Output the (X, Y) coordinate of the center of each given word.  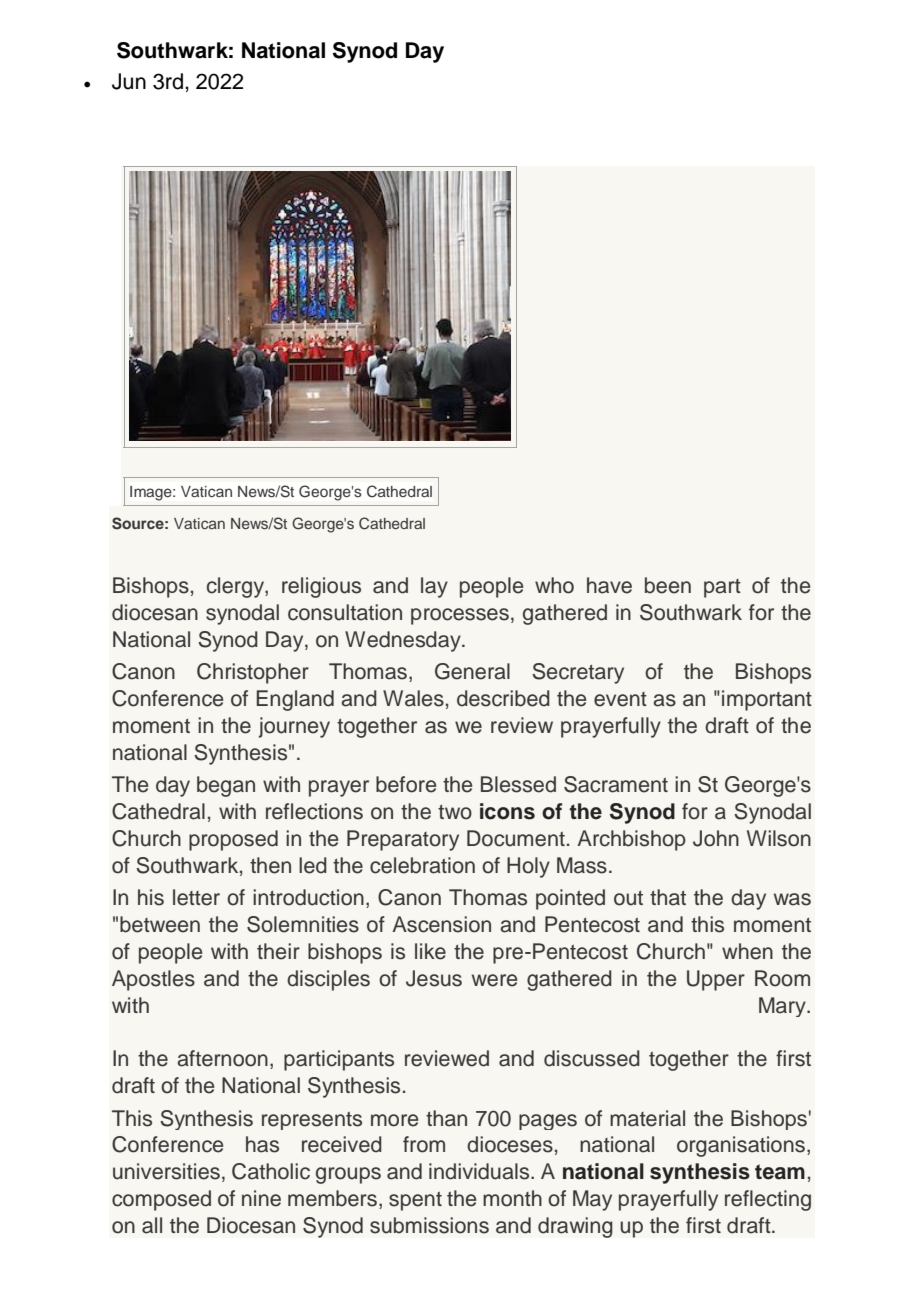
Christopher (253, 673)
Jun (129, 81)
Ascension (441, 924)
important (767, 700)
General (472, 671)
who (554, 585)
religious (321, 587)
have (609, 585)
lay (434, 587)
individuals (480, 1171)
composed (161, 1200)
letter (196, 897)
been (668, 585)
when (747, 951)
